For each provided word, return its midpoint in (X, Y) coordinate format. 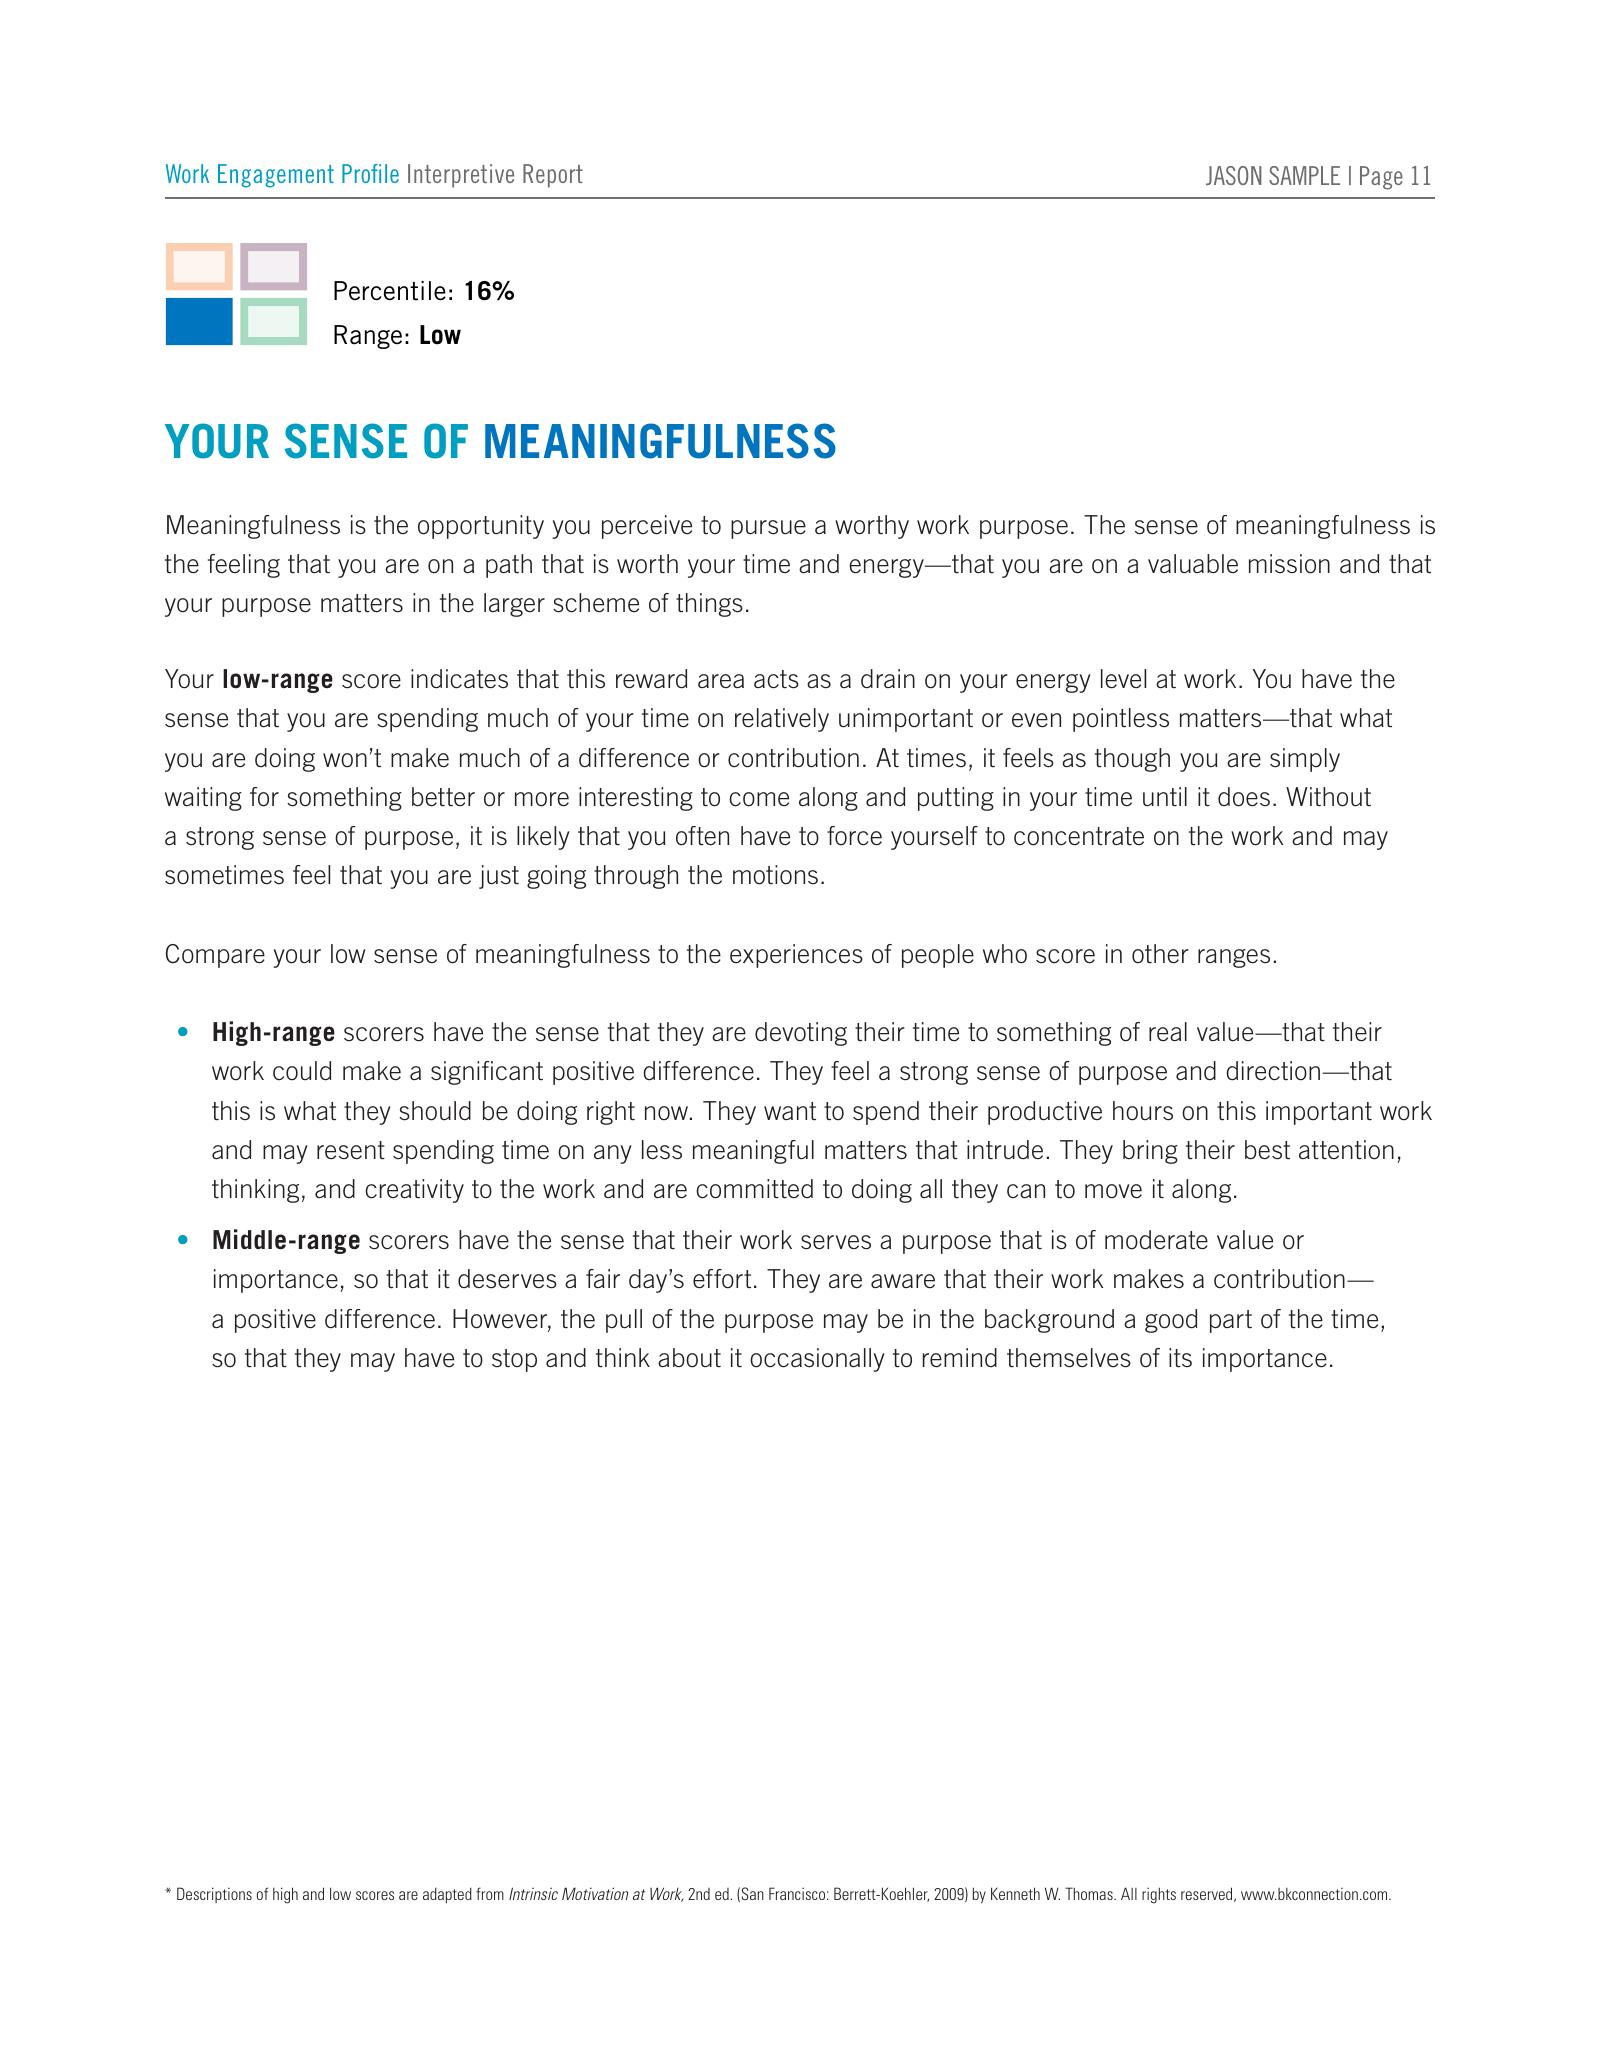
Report (553, 176)
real (1168, 1032)
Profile (370, 173)
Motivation (595, 1893)
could (302, 1071)
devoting (801, 1034)
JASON (1234, 175)
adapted (447, 1895)
